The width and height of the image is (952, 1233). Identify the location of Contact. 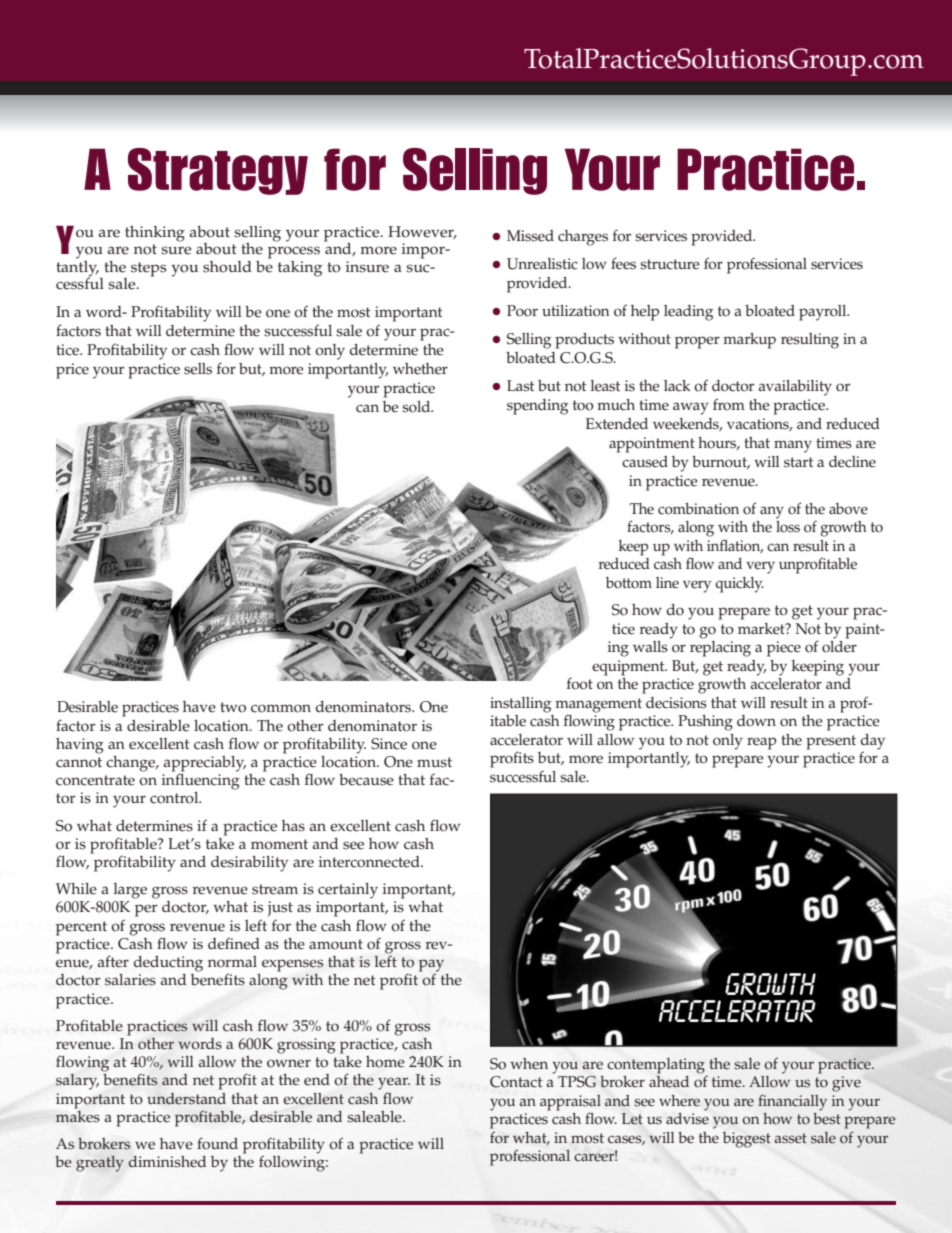
(516, 1082).
